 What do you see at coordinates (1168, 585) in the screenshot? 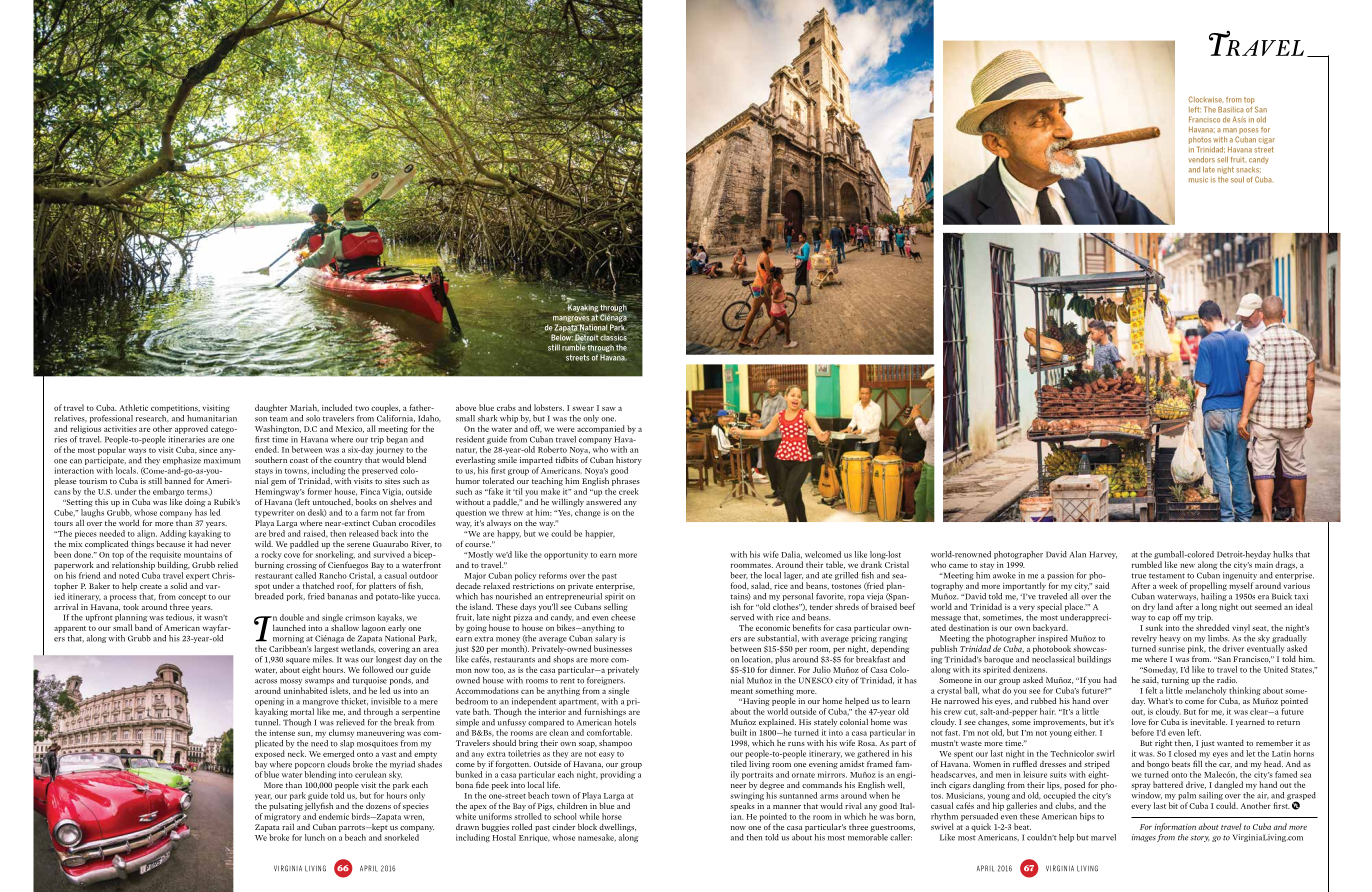
I see `week` at bounding box center [1168, 585].
